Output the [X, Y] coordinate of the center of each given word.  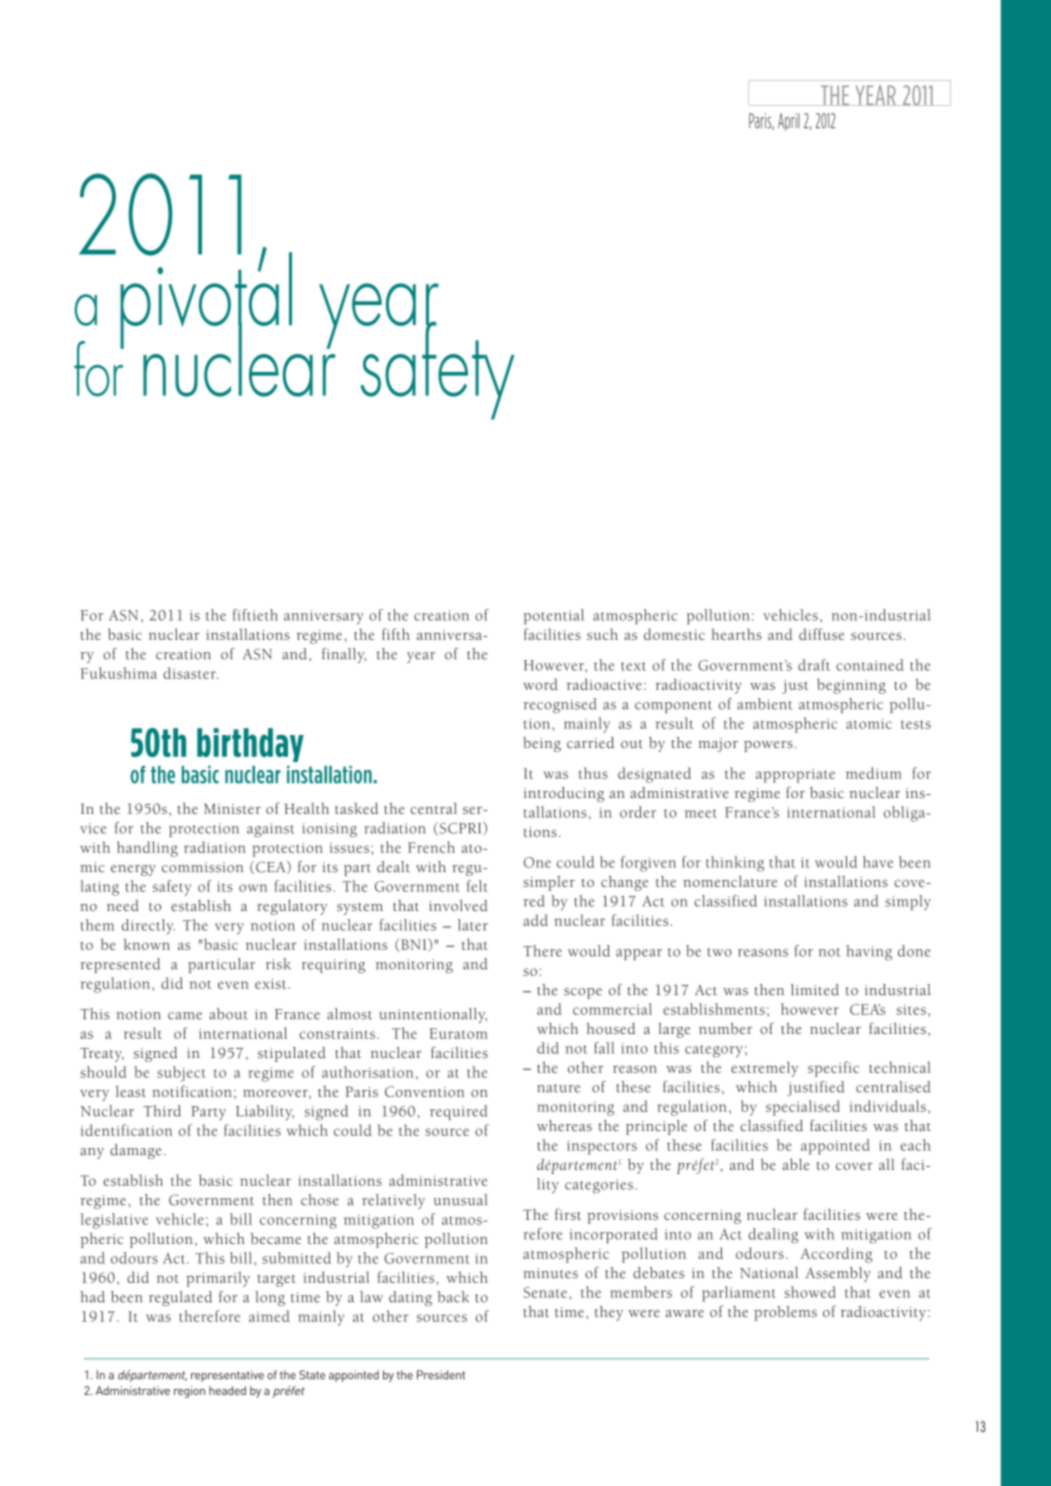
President [441, 1375]
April [789, 122]
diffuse [821, 634]
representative [227, 1376]
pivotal [206, 300]
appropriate [795, 775]
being [542, 744]
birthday [250, 745]
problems [785, 1313]
